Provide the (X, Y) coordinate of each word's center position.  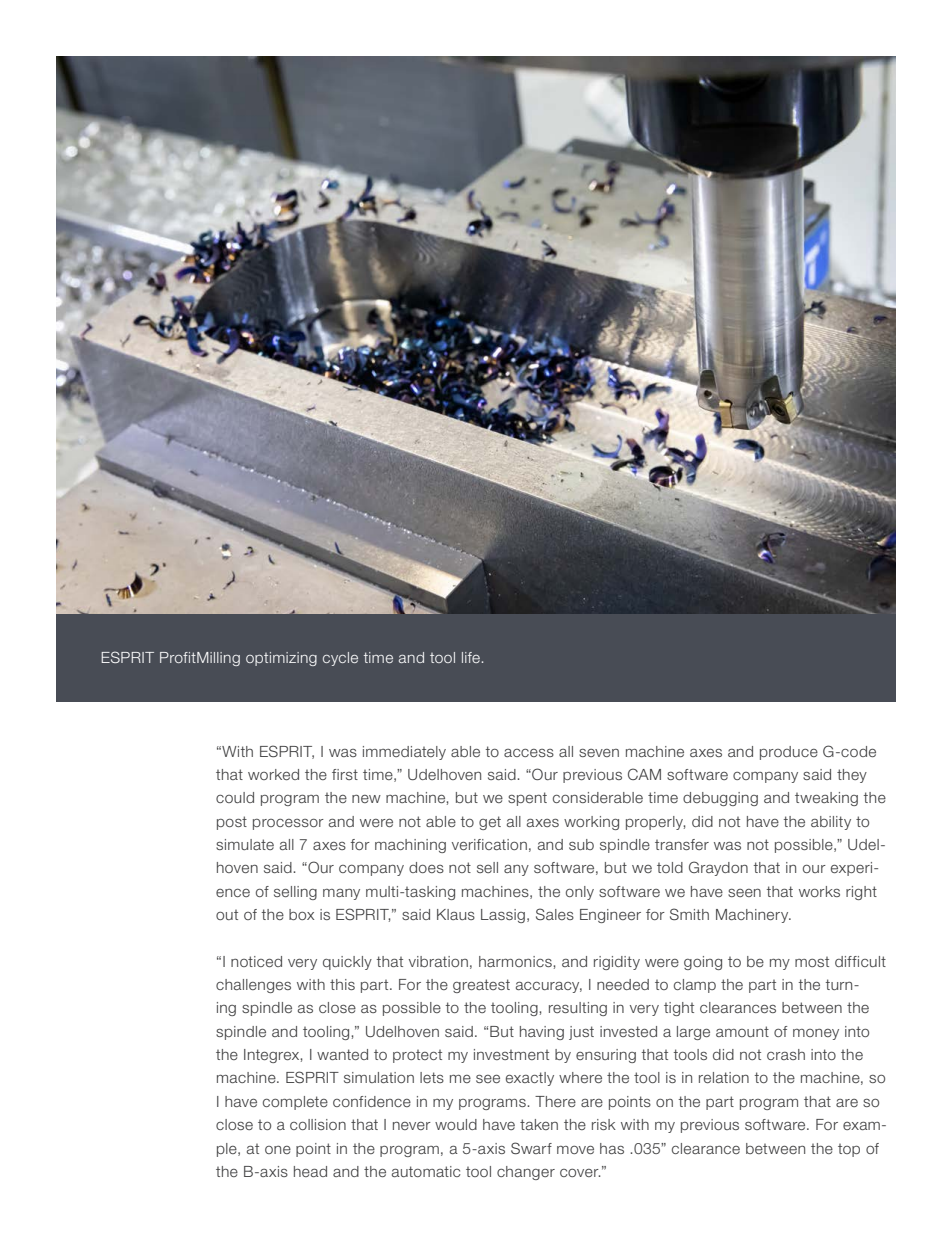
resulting (578, 1009)
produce (789, 753)
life (471, 657)
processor (288, 824)
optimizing (281, 659)
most (812, 962)
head (310, 1171)
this (342, 984)
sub (581, 844)
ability (831, 823)
